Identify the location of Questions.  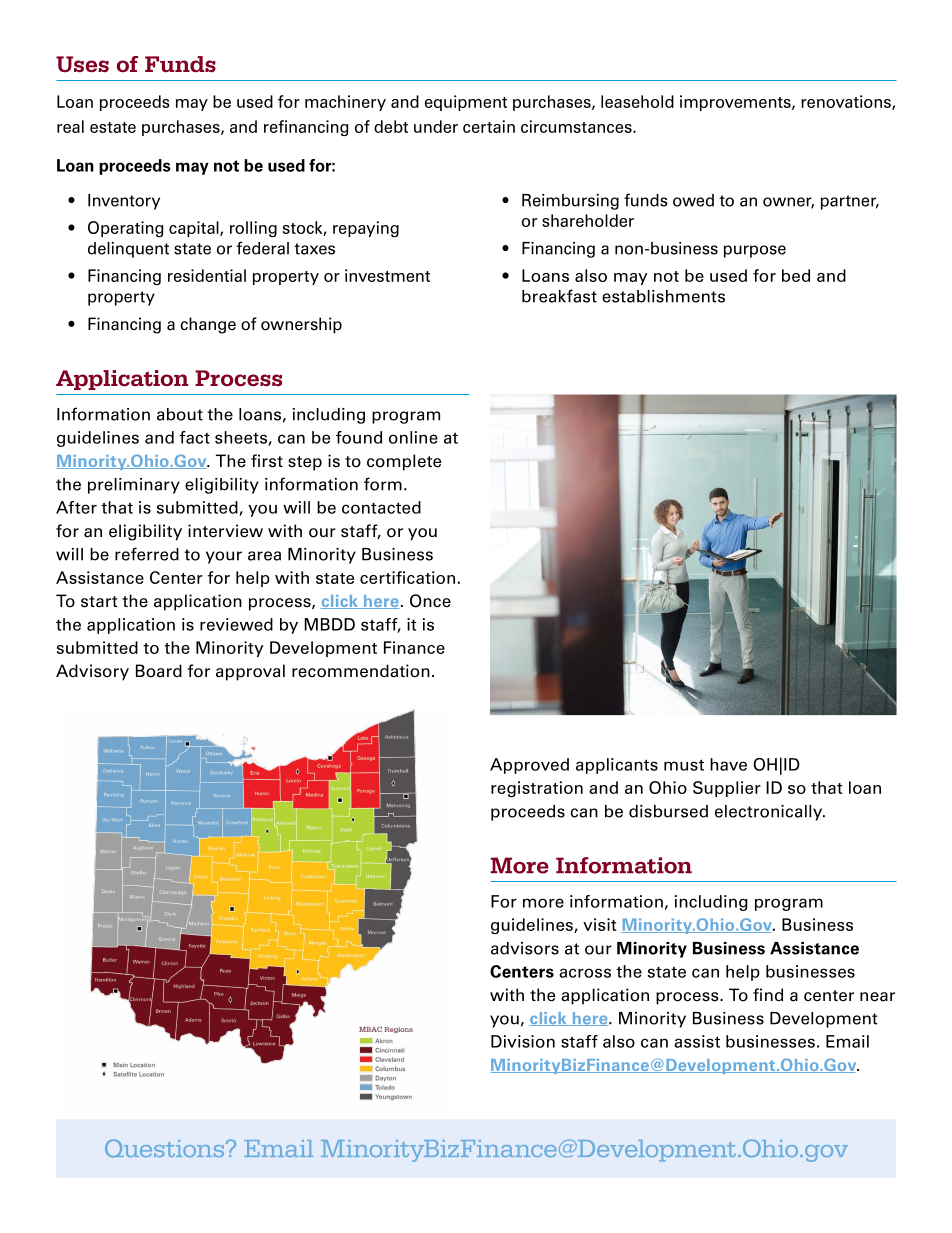
(166, 1148).
